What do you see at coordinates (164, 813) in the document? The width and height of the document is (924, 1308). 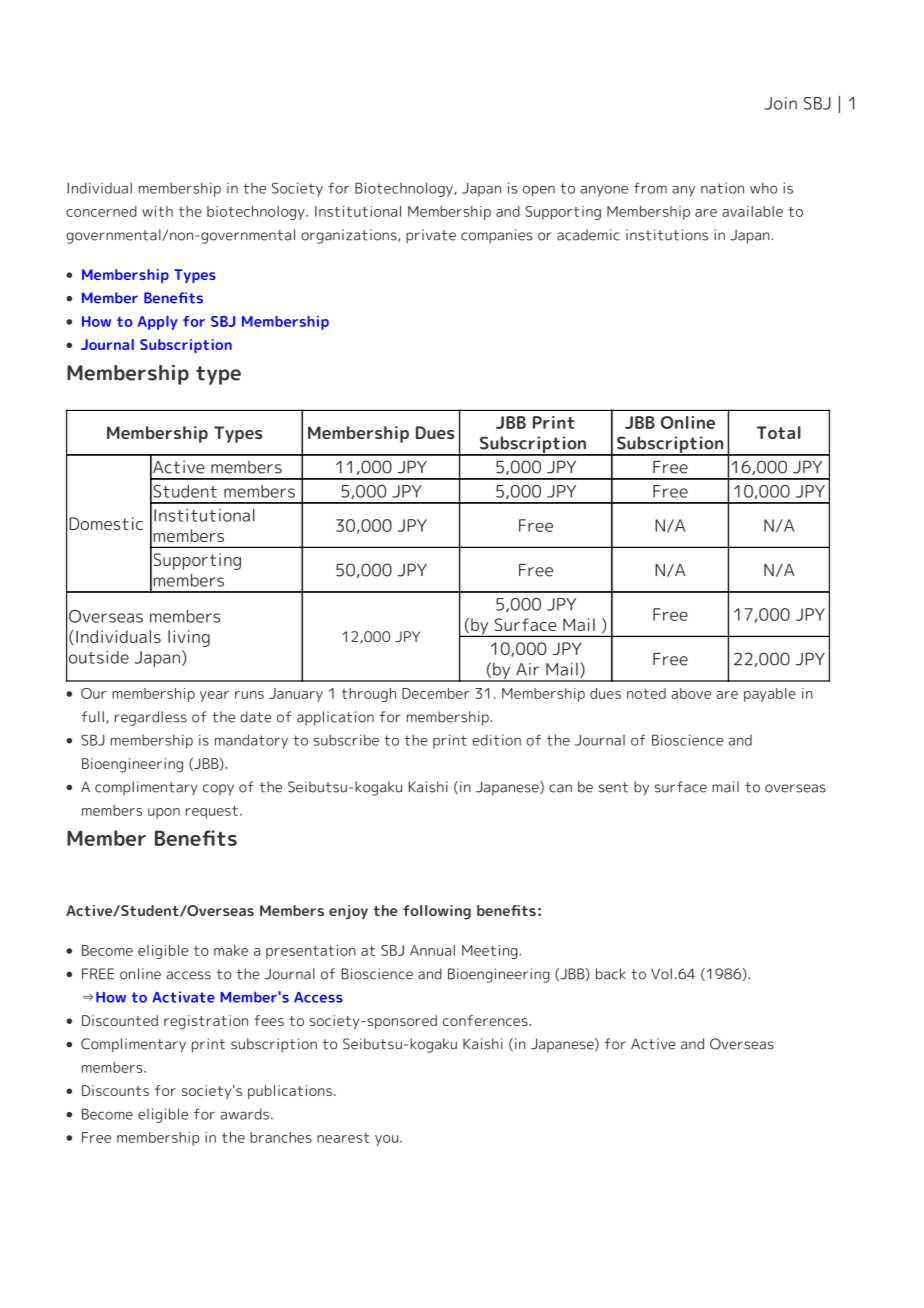 I see `upon` at bounding box center [164, 813].
